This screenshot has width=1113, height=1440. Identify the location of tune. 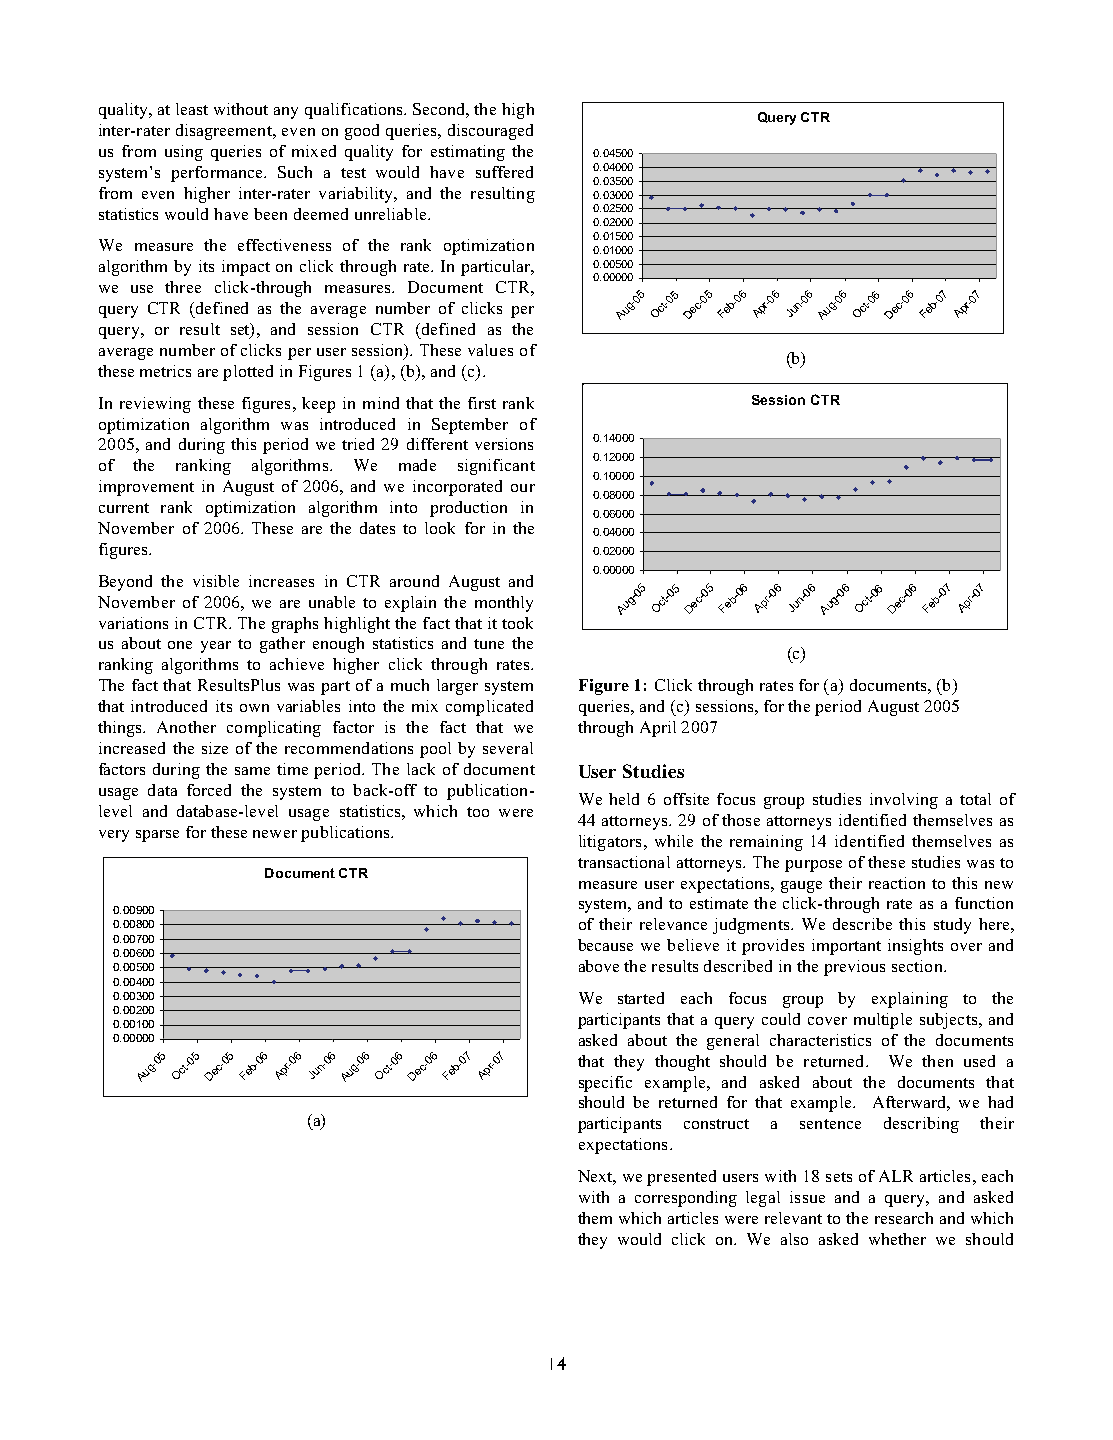
(489, 644).
